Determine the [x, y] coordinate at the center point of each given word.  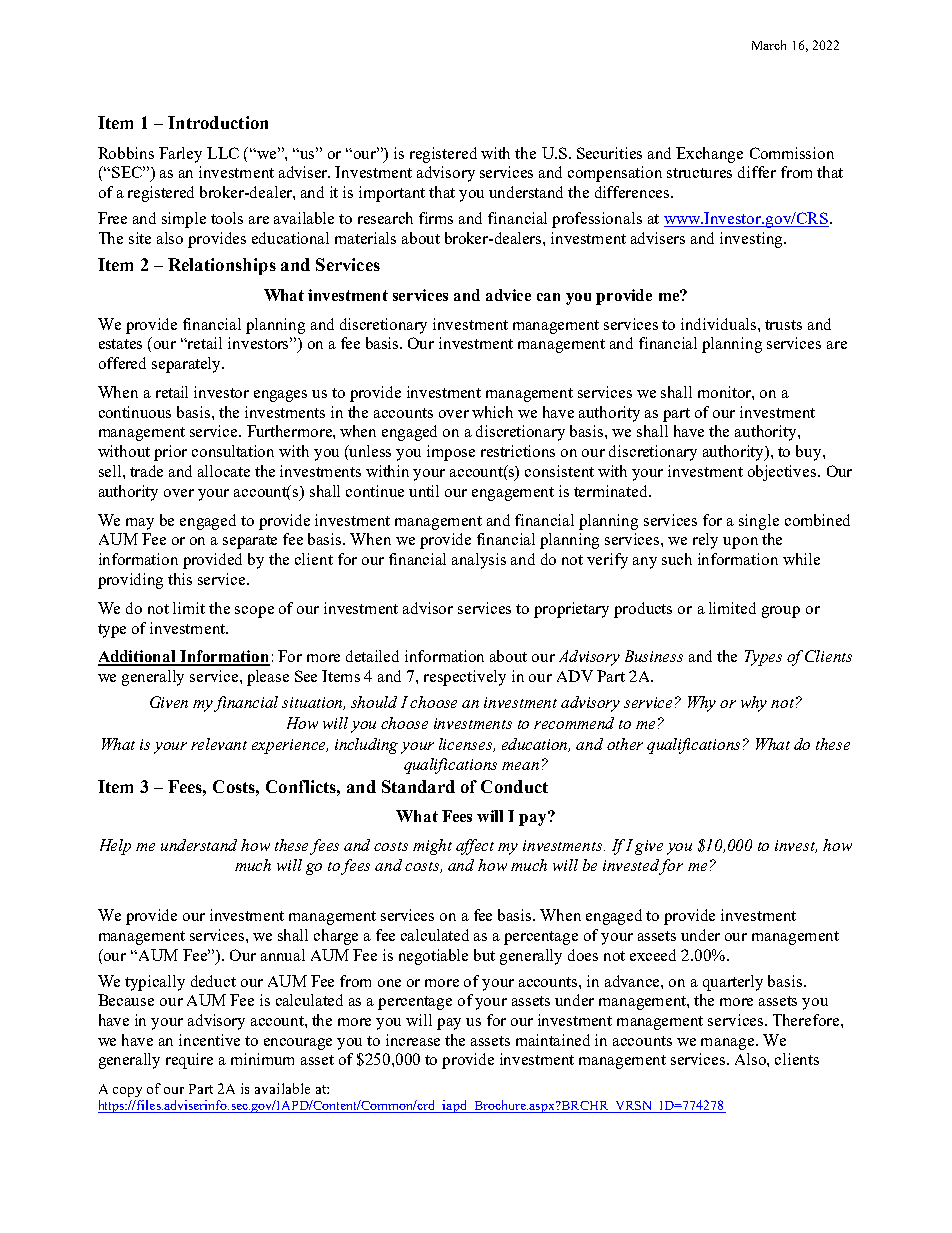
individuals [720, 324]
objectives [783, 473]
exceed [653, 955]
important [392, 194]
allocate [224, 471]
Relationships [222, 266]
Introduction [218, 122]
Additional [138, 657]
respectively [465, 678]
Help [115, 847]
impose [451, 453]
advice [508, 295]
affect [475, 847]
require [189, 1061]
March [769, 45]
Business [654, 656]
